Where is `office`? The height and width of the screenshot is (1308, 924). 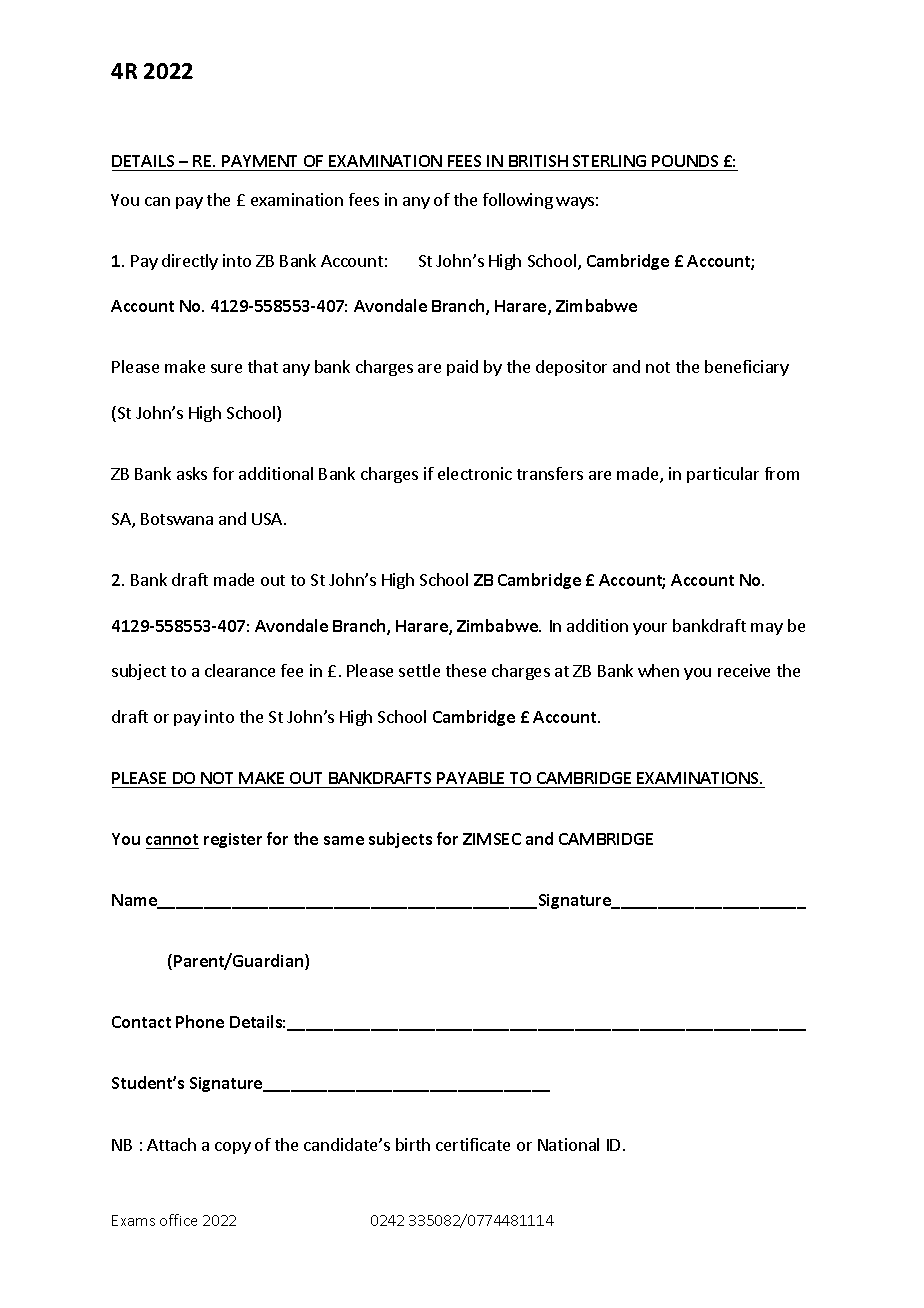 office is located at coordinates (178, 1220).
